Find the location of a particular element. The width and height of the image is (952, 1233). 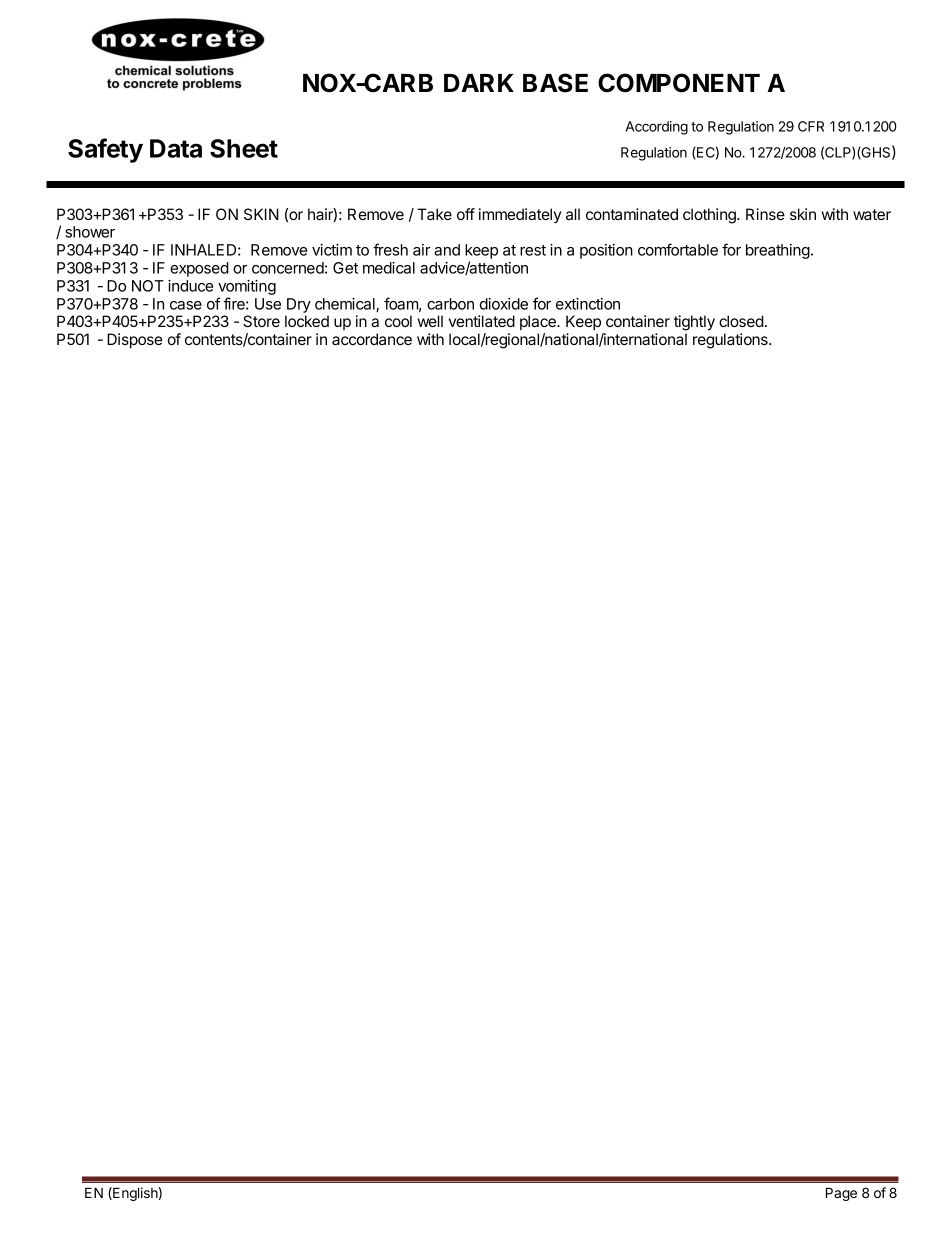

Dispose is located at coordinates (134, 340).
